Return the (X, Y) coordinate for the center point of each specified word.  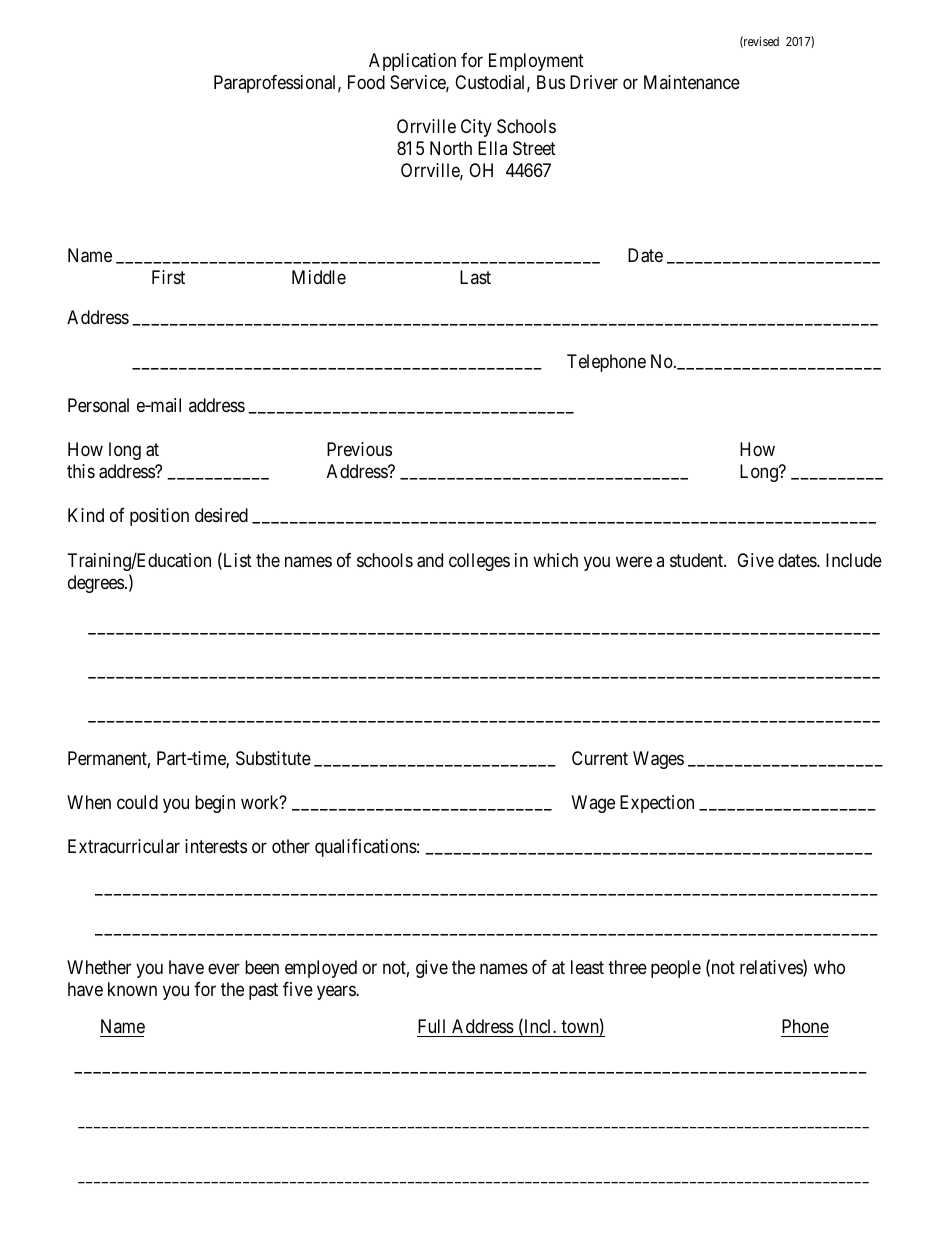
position (159, 517)
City (476, 128)
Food (366, 82)
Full (431, 1026)
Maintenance (692, 82)
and (430, 560)
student (697, 560)
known (132, 989)
